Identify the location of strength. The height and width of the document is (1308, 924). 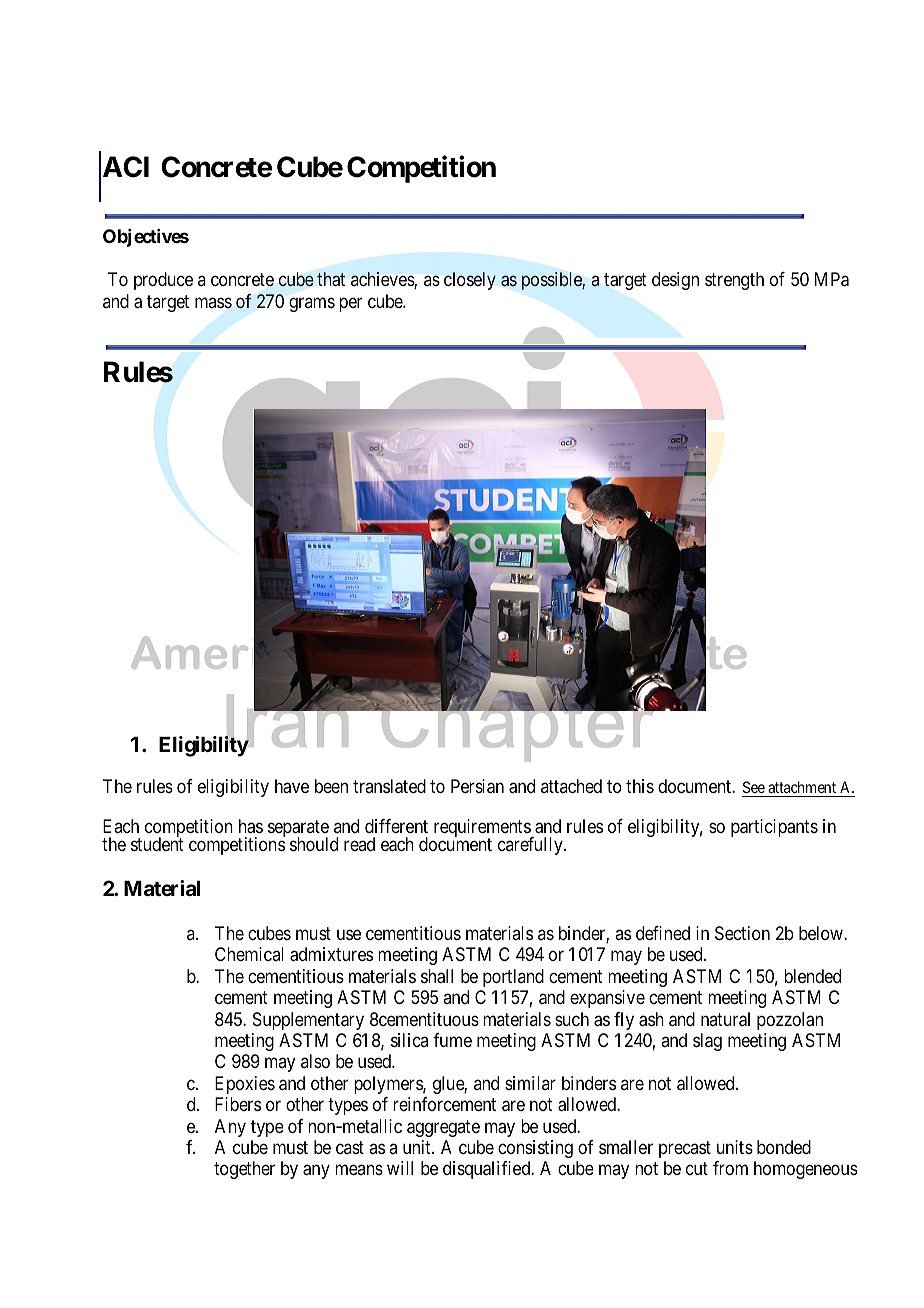
(734, 281).
